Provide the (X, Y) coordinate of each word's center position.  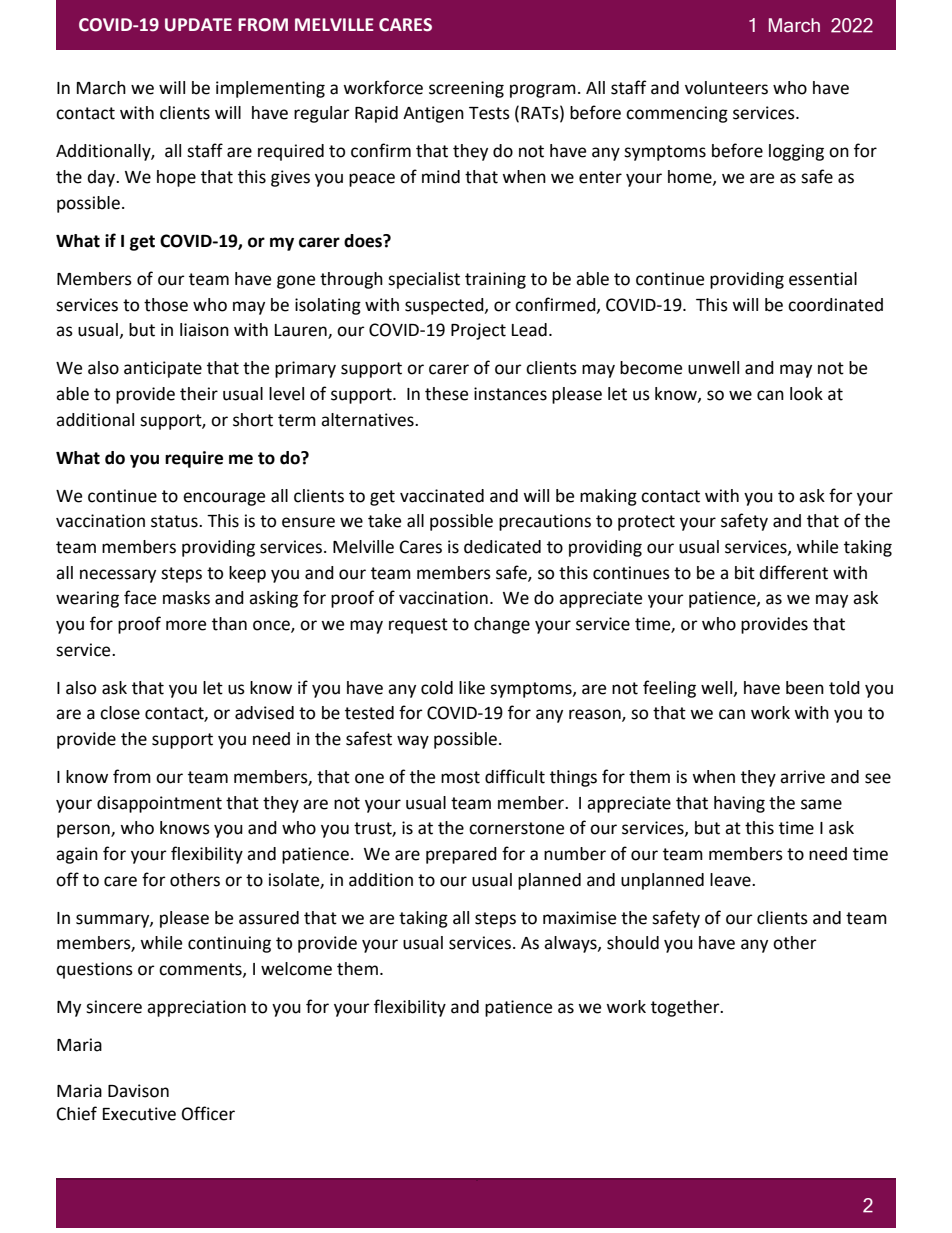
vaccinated (442, 496)
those (166, 305)
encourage (224, 499)
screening (466, 89)
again (77, 855)
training (495, 280)
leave (731, 880)
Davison (138, 1091)
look (806, 394)
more (186, 625)
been (805, 688)
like (472, 688)
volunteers (726, 88)
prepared (461, 855)
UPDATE (198, 25)
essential (823, 279)
